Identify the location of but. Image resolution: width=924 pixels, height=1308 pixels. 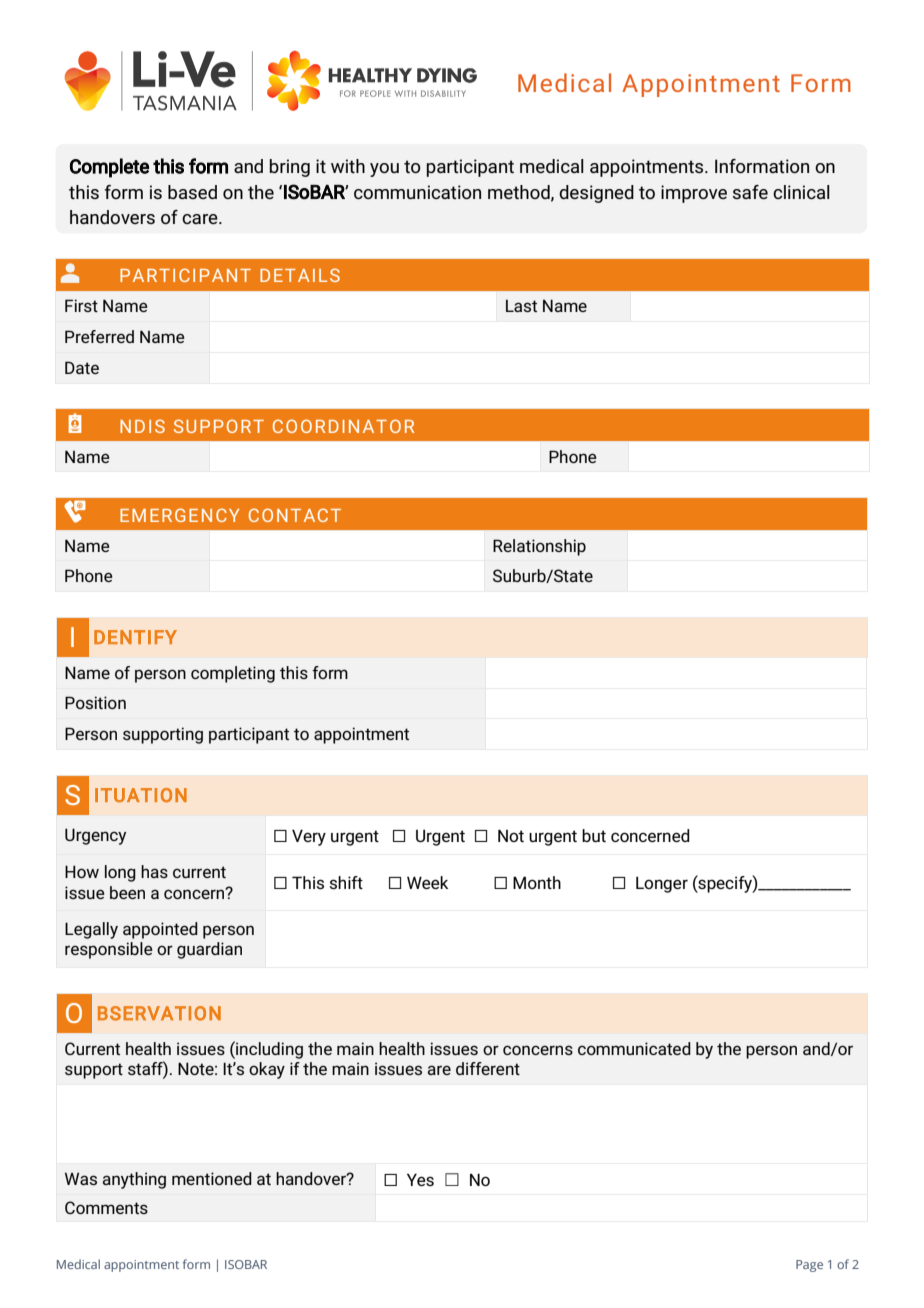
(594, 835).
